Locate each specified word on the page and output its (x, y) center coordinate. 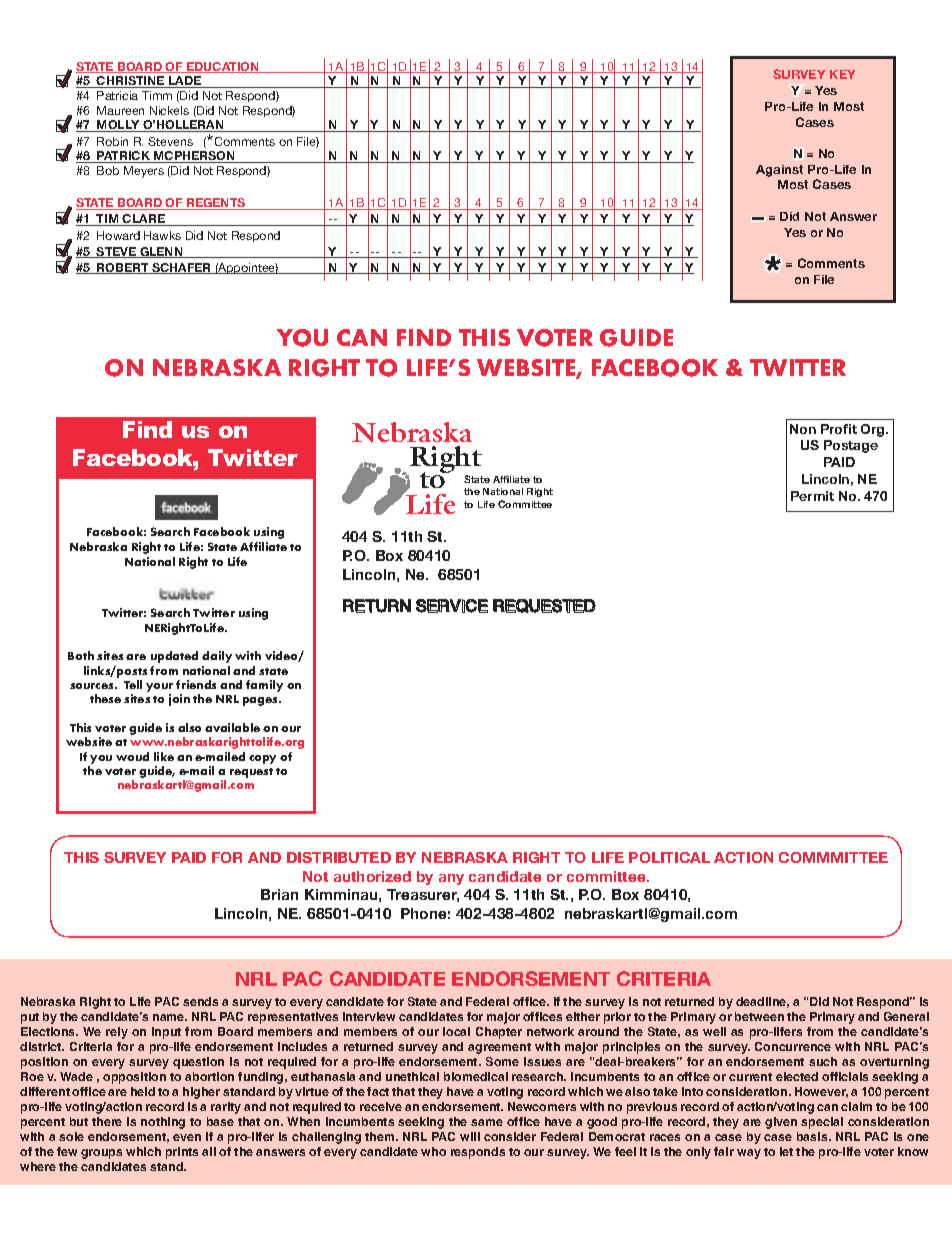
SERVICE (452, 606)
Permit (812, 496)
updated (174, 657)
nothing (163, 1123)
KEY (842, 74)
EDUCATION (223, 67)
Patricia (117, 95)
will (470, 1136)
